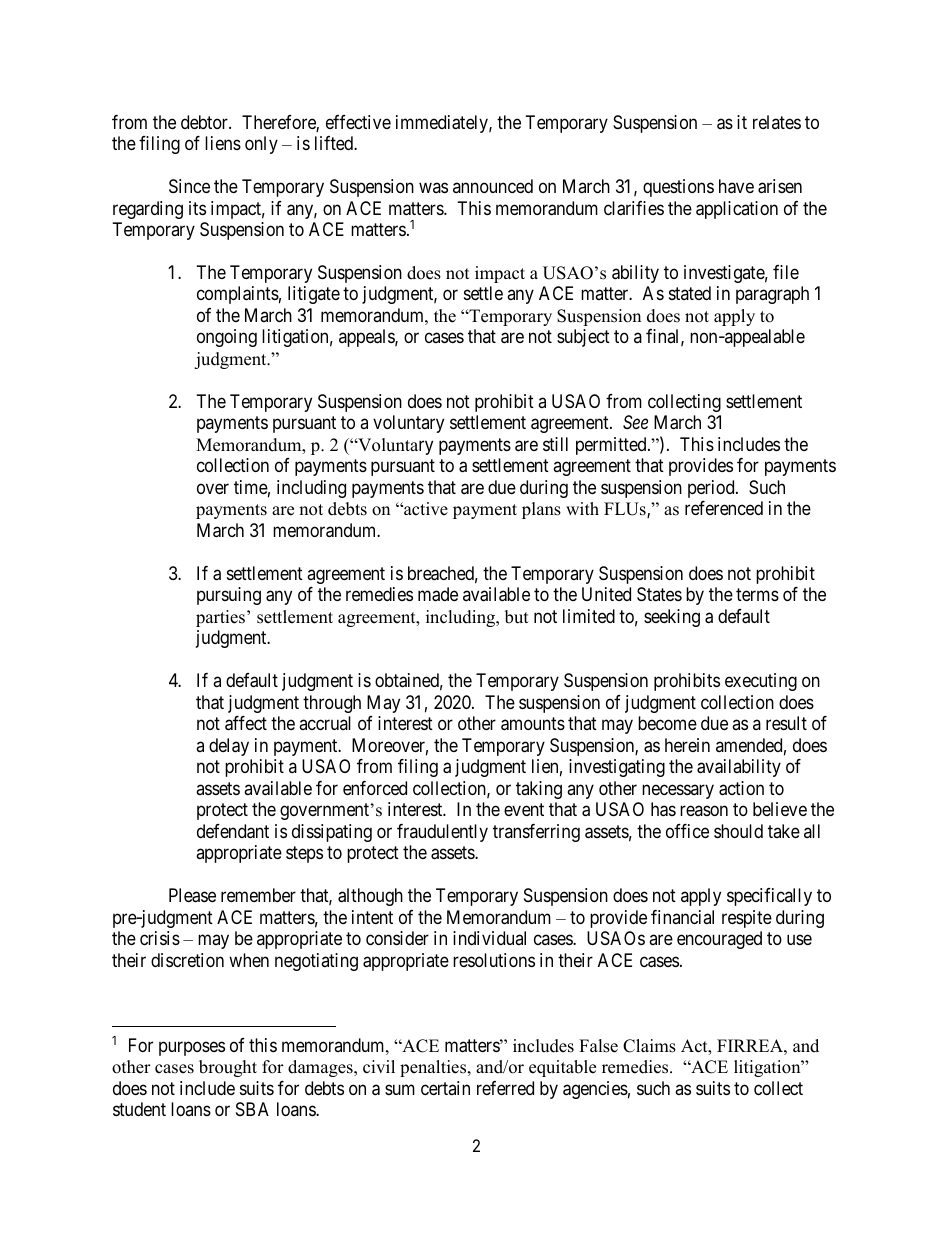 The image size is (952, 1233). I want to click on Claims, so click(649, 1046).
